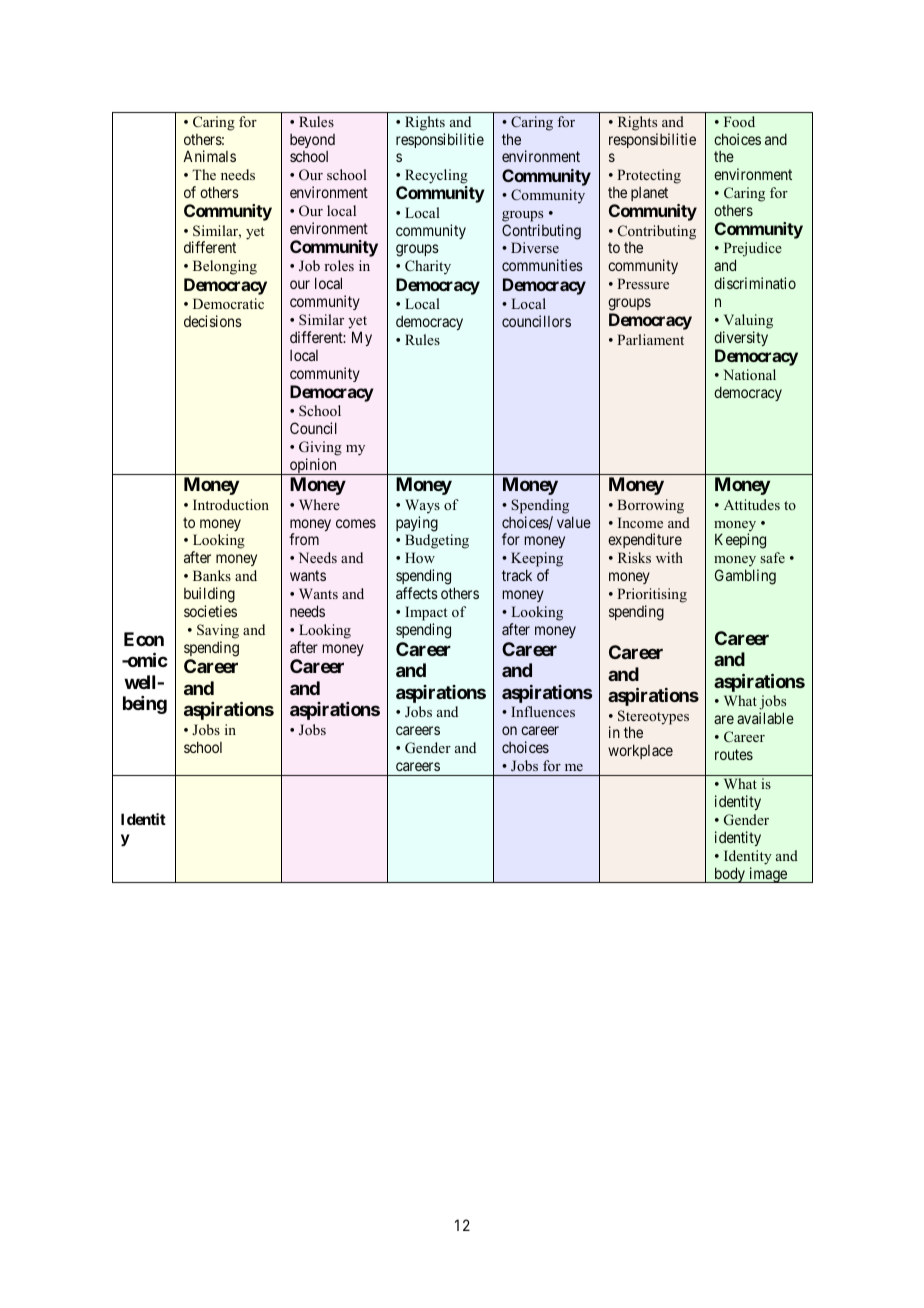 The height and width of the image is (1308, 924). Describe the element at coordinates (209, 156) in the image. I see `Animals` at that location.
